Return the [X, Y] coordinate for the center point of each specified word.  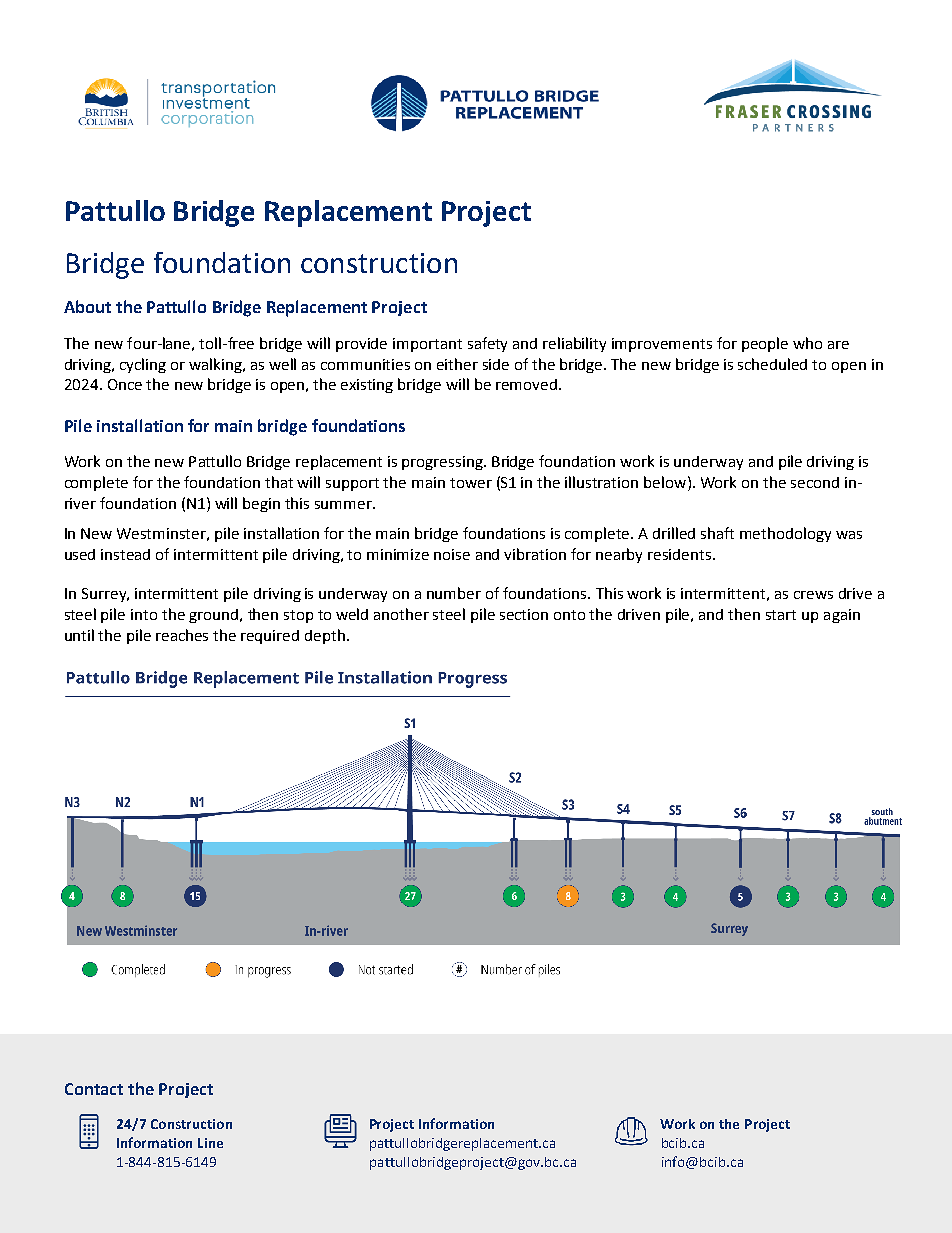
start [781, 615]
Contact [94, 1089]
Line [210, 1143]
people [765, 344]
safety [487, 344]
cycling [143, 365]
